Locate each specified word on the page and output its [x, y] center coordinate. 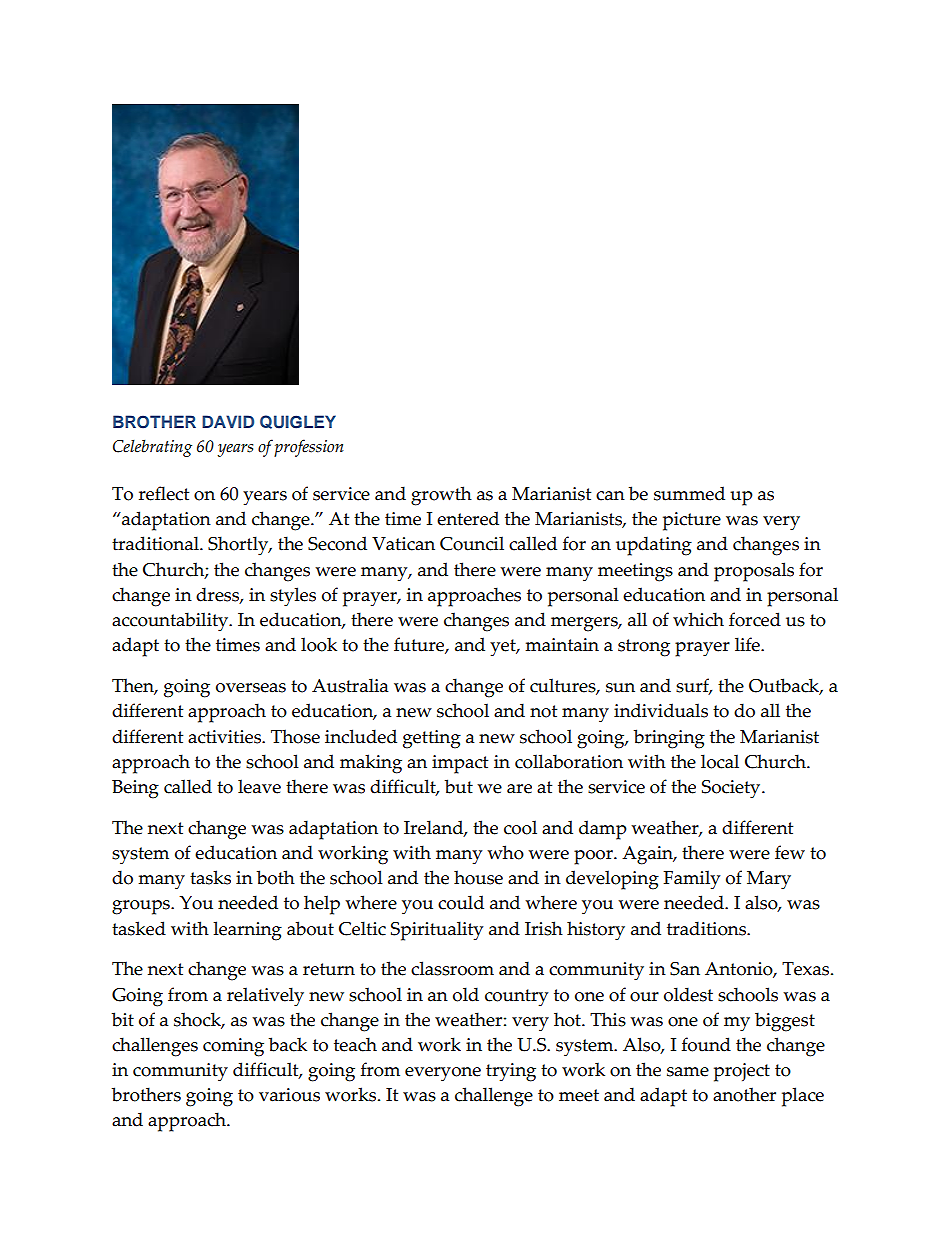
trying [511, 1072]
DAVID [228, 421]
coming [233, 1047]
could [461, 902]
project [742, 1072]
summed [689, 493]
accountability [171, 622]
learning [247, 931]
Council [472, 543]
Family [692, 880]
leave [259, 786]
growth [441, 496]
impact [460, 764]
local [720, 761]
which [698, 619]
